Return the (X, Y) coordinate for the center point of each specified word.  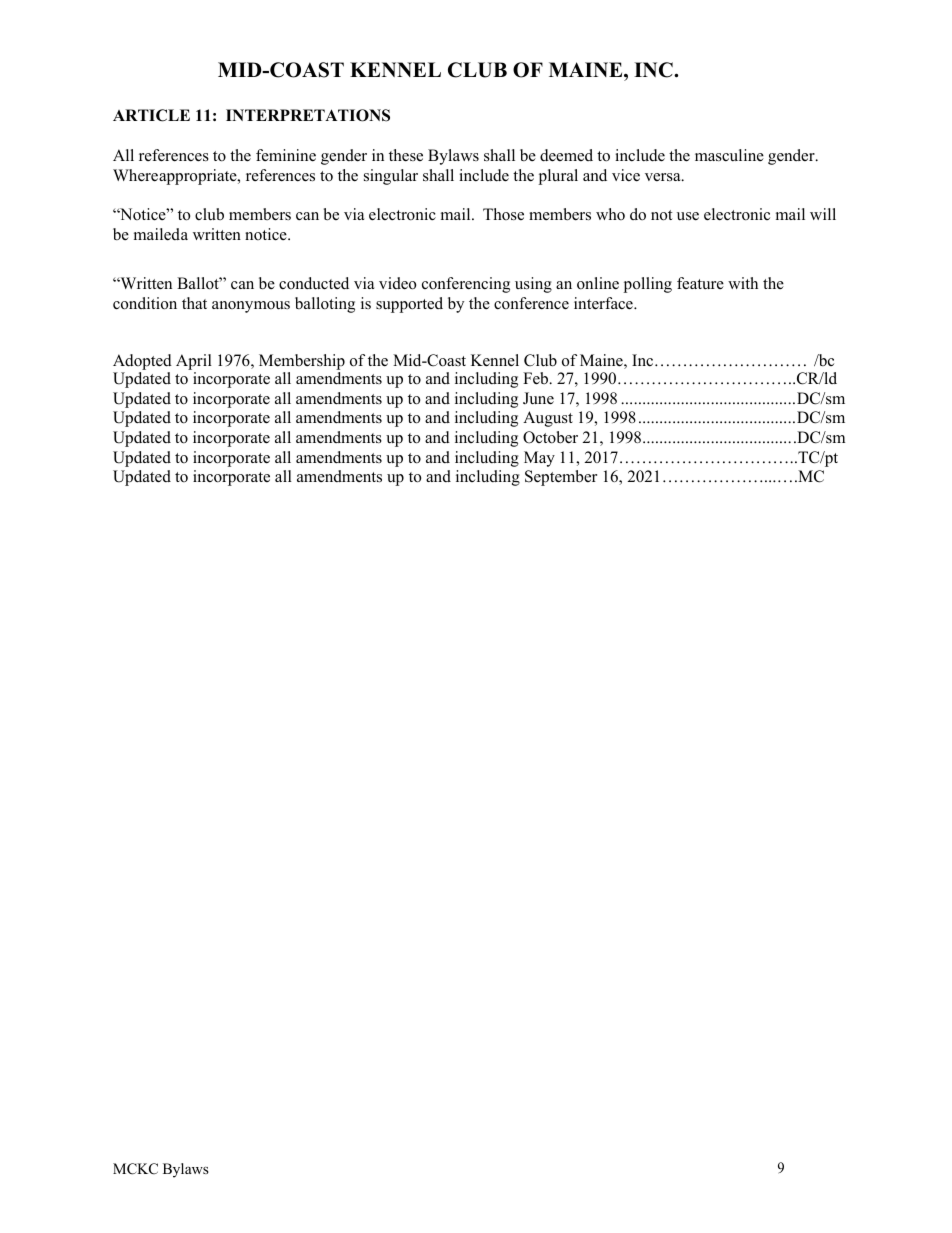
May (539, 459)
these (406, 155)
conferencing (466, 285)
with (743, 283)
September (561, 478)
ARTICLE (151, 115)
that (194, 303)
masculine (729, 155)
